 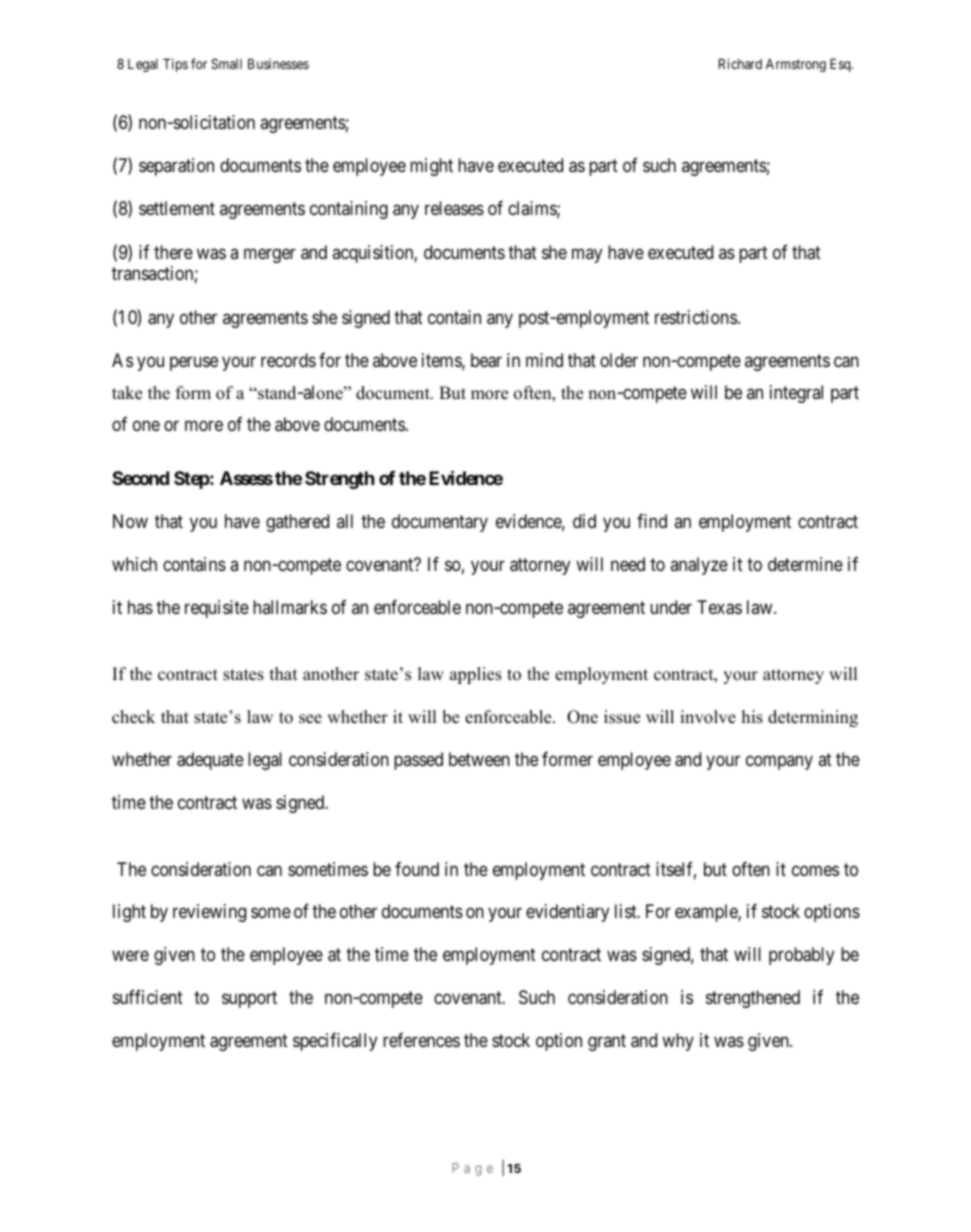 I want to click on Small, so click(x=226, y=63).
